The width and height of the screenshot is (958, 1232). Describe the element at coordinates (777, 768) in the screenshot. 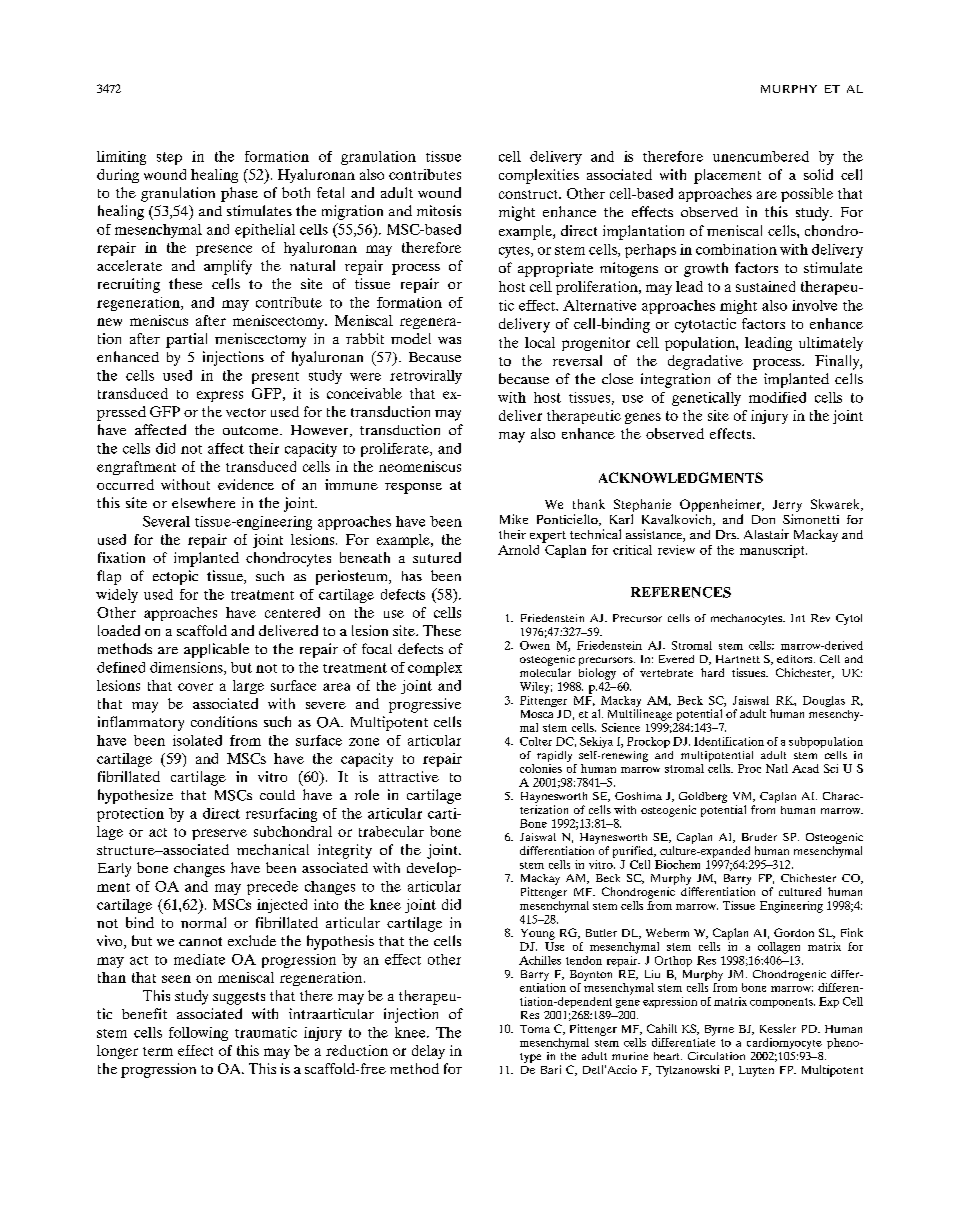

I see `Natl` at that location.
